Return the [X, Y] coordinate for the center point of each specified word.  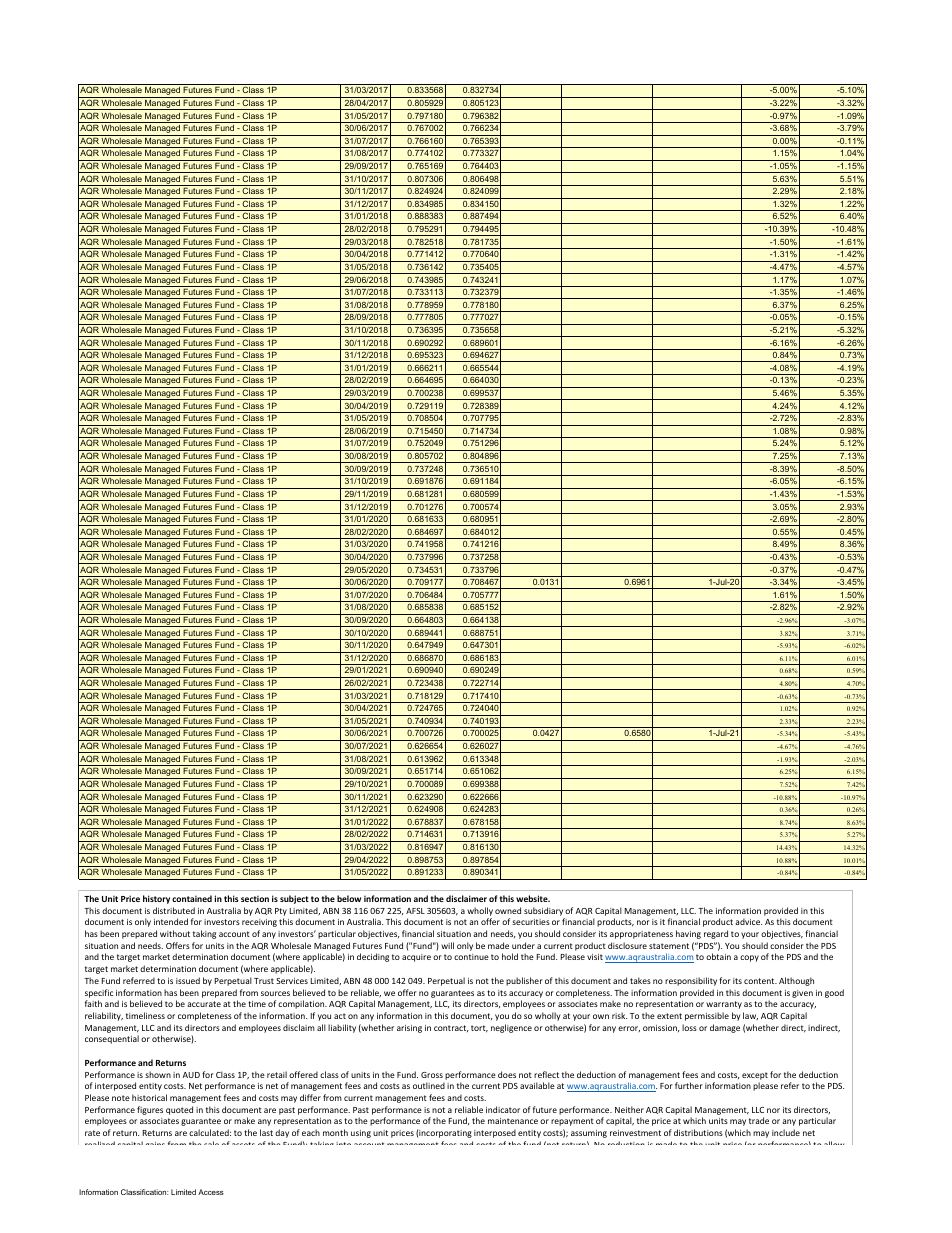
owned [508, 910]
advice [748, 921]
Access [211, 1192]
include [786, 1132]
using [361, 1134]
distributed [174, 910]
